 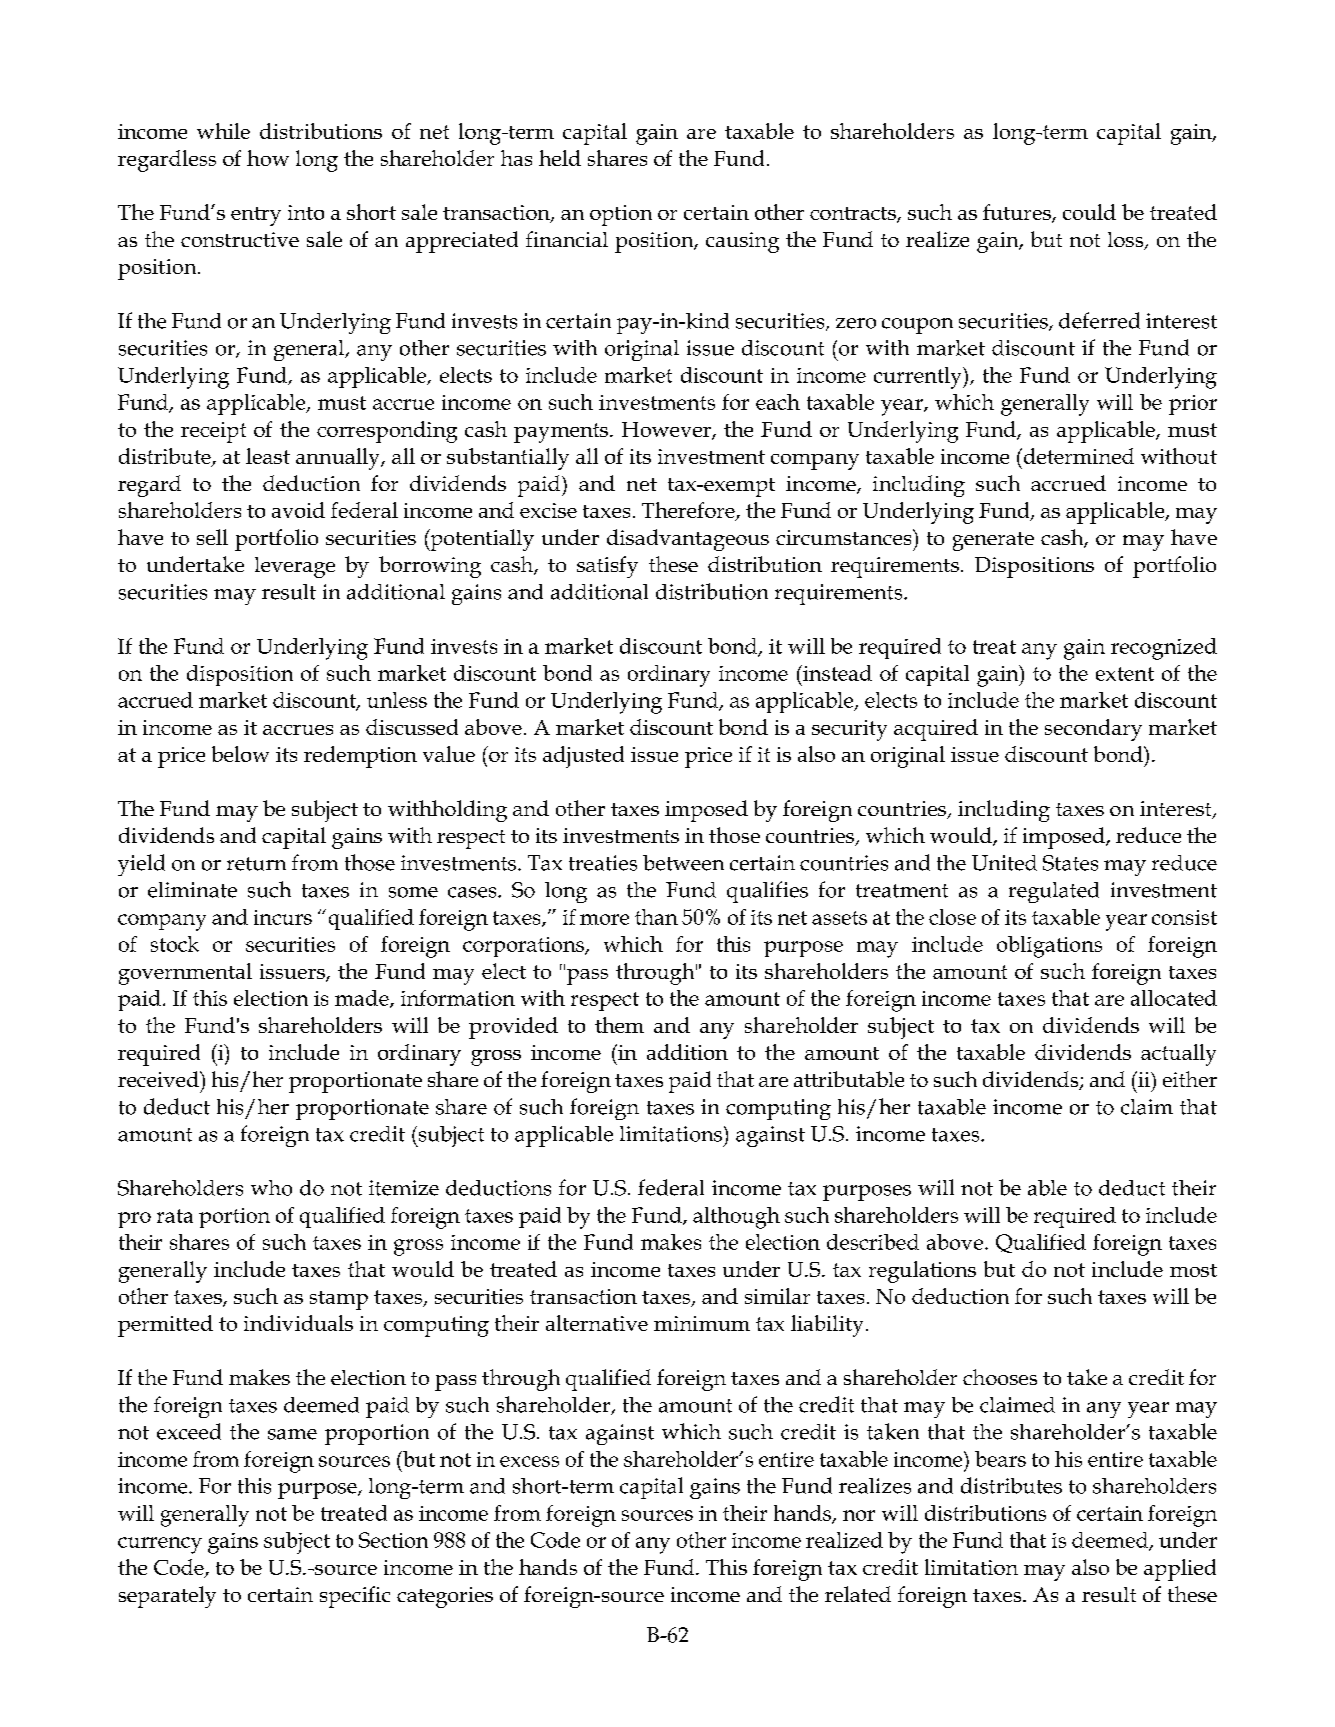 I want to click on least, so click(x=268, y=456).
